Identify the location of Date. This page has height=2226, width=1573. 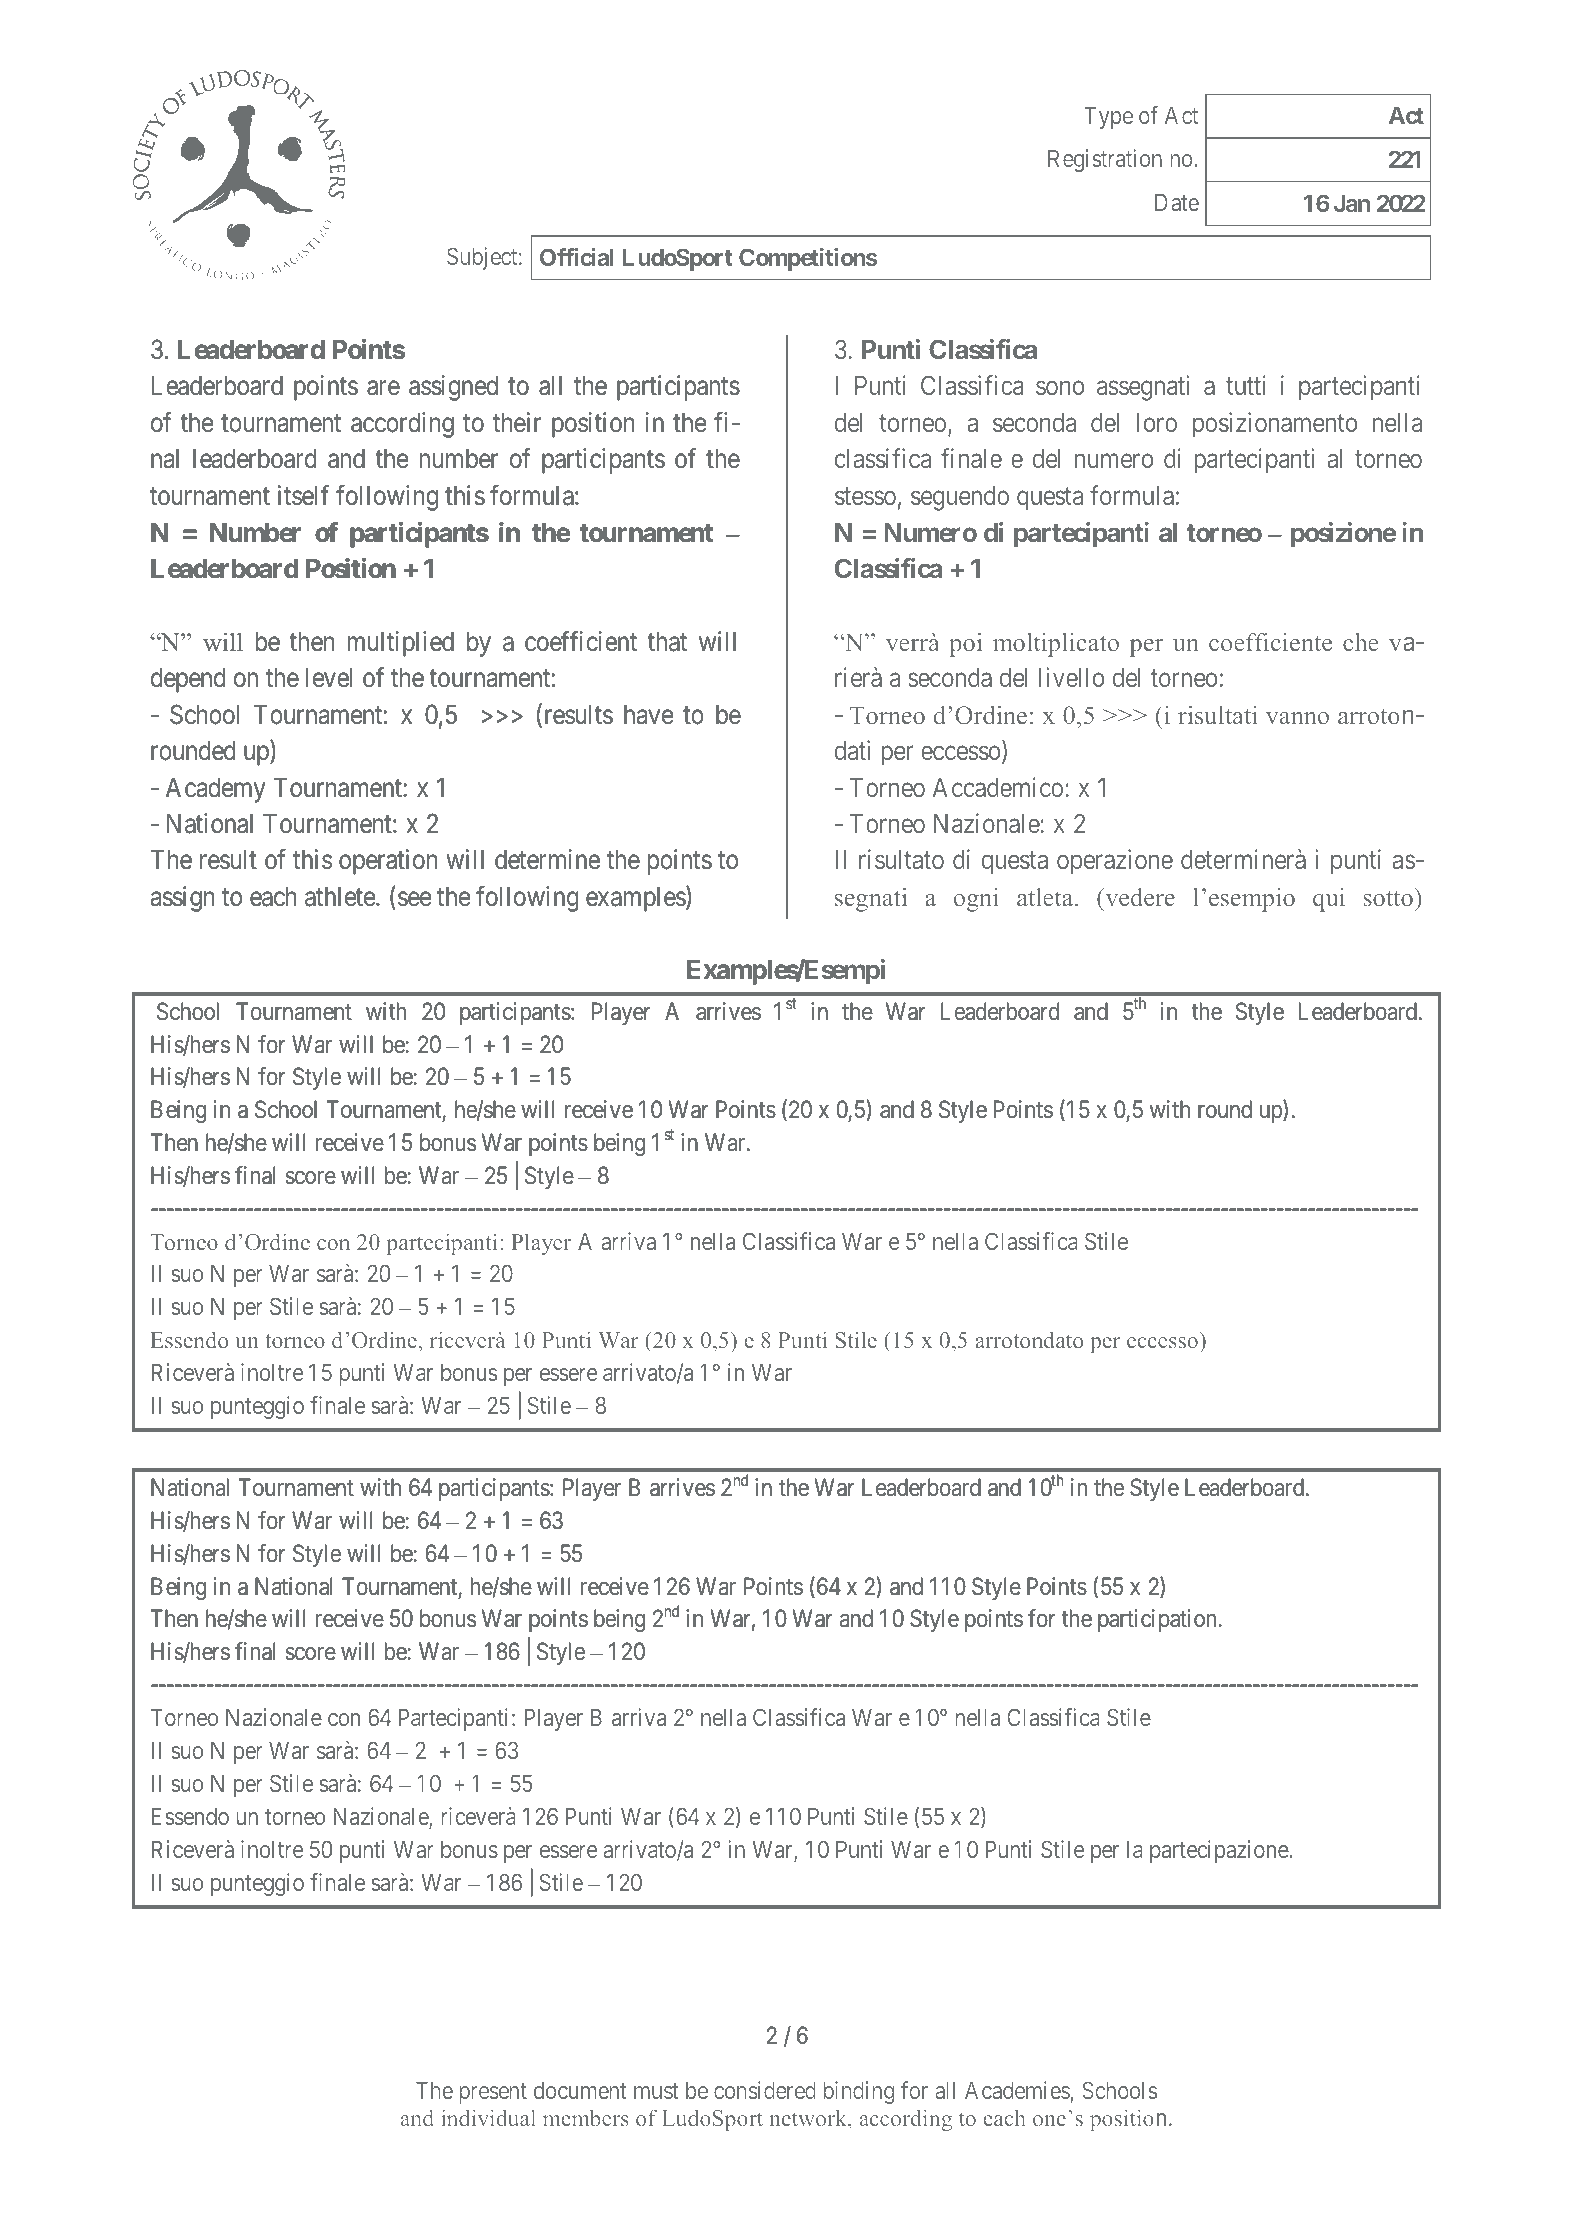
(1177, 202).
